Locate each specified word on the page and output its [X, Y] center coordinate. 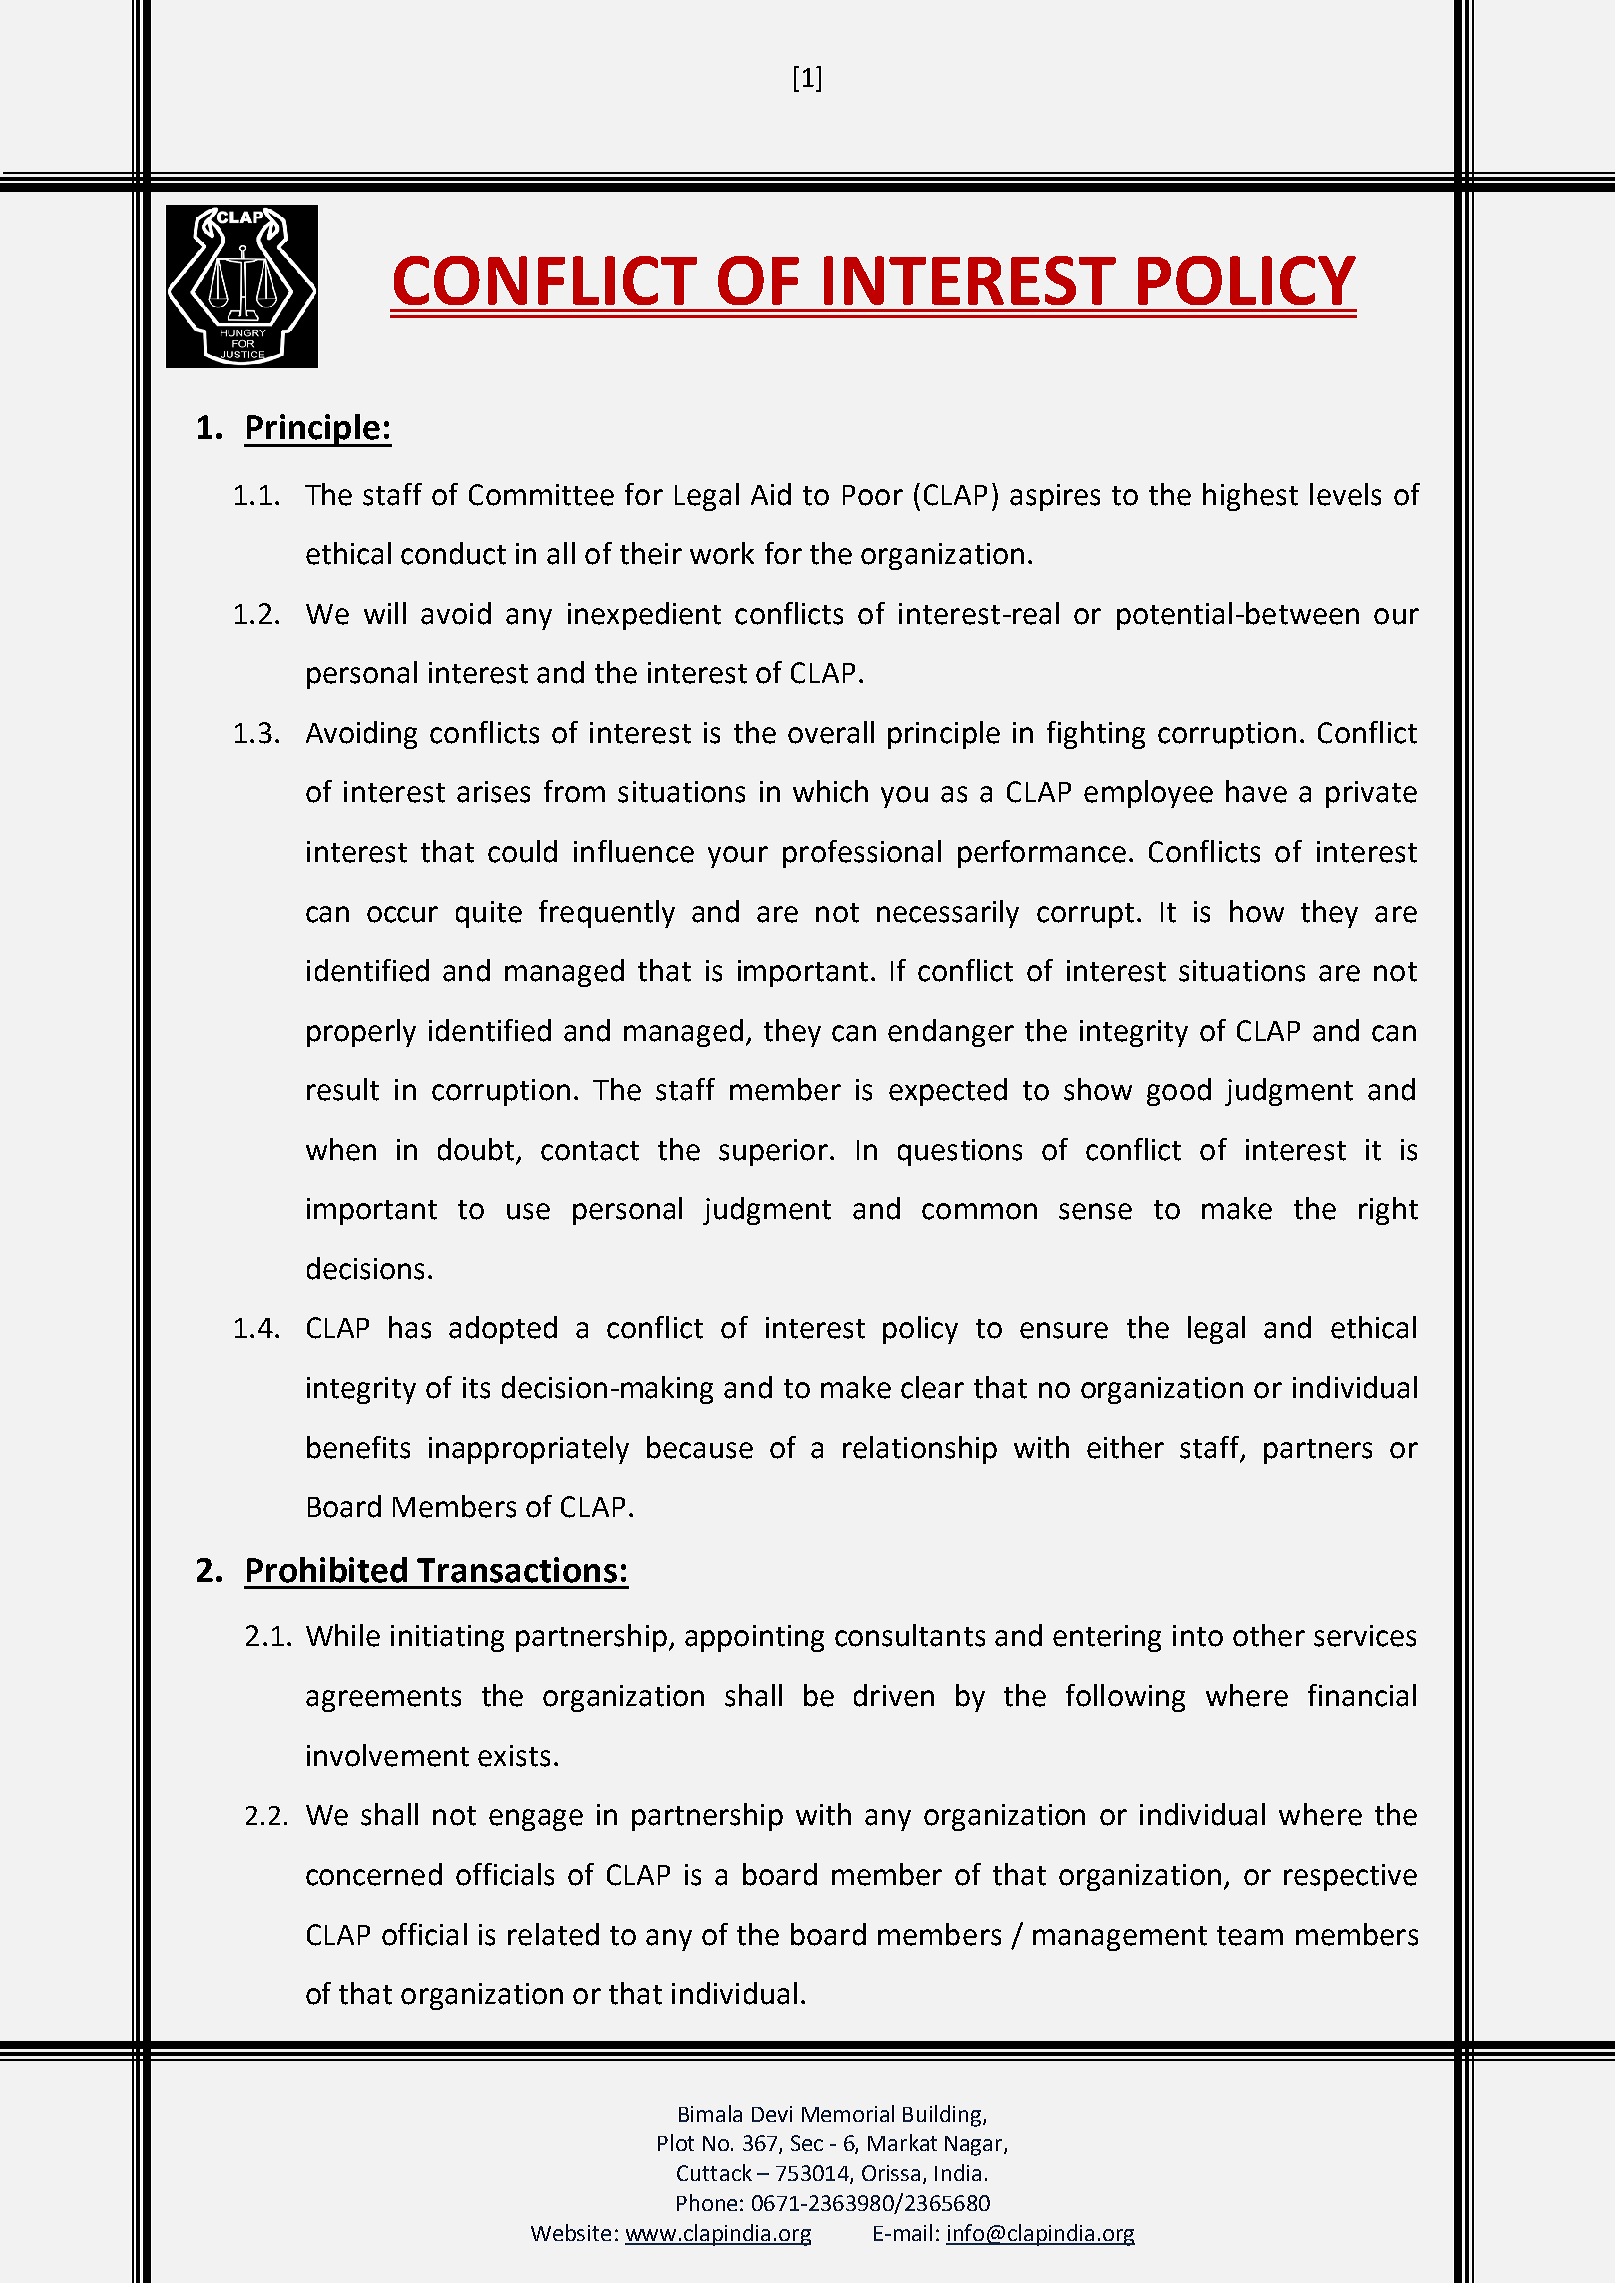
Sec [807, 2143]
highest [1250, 497]
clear [932, 1387]
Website [571, 2232]
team [1250, 1936]
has [410, 1327]
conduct [453, 553]
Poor [873, 495]
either [1125, 1447]
